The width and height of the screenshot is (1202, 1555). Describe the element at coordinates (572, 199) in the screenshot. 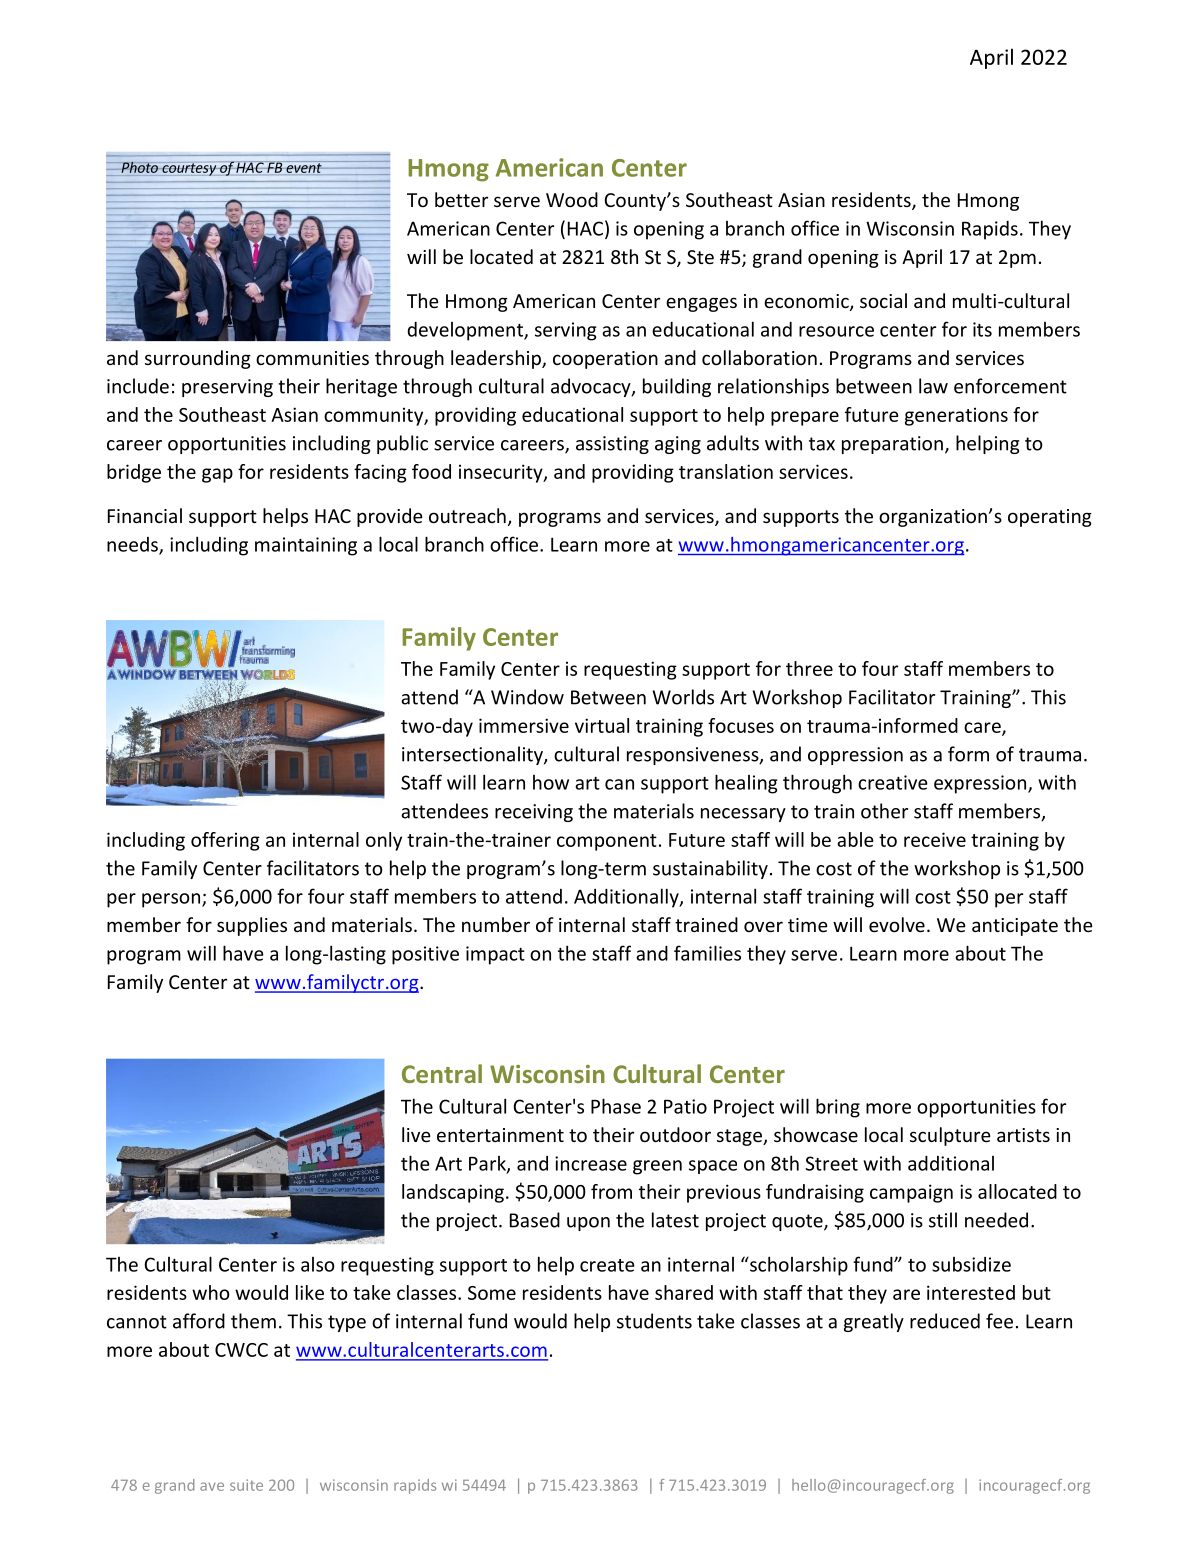

I see `Wood` at that location.
